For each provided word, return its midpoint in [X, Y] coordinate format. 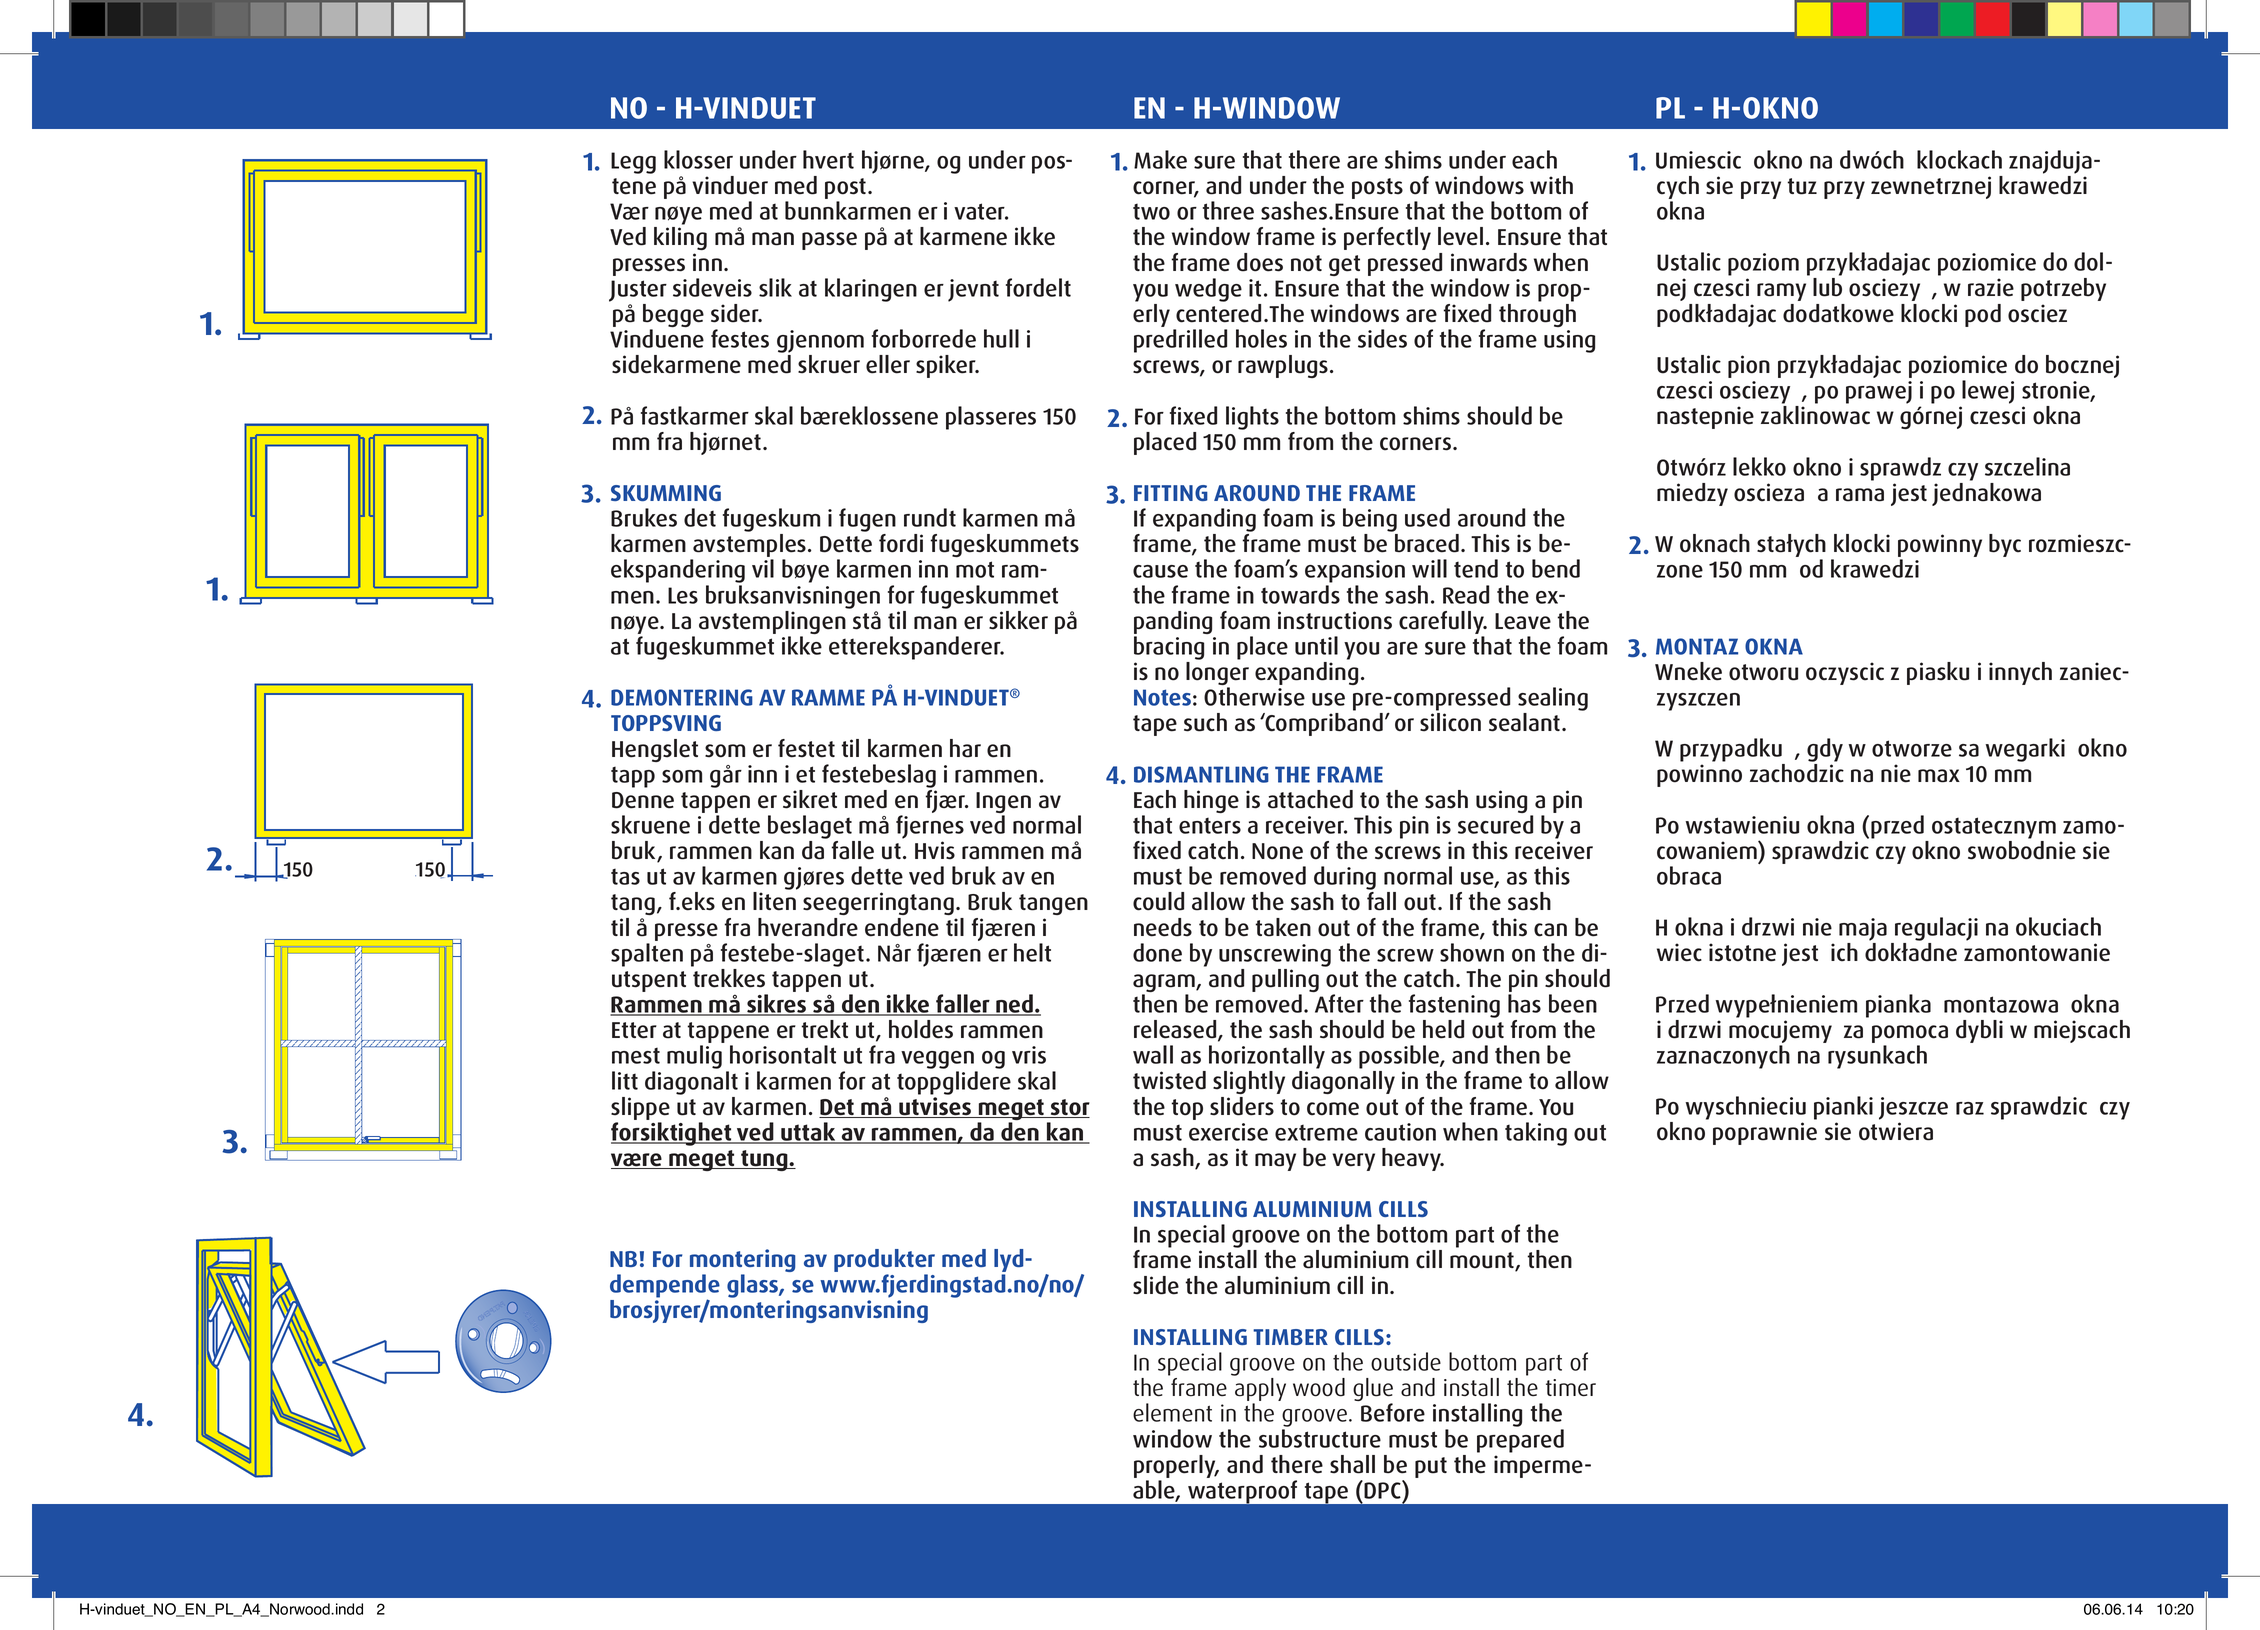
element [1172, 1412]
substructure [1320, 1438]
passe [829, 241]
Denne [643, 800]
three [1228, 210]
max [1939, 776]
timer [1571, 1388]
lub [1827, 287]
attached [1310, 799]
